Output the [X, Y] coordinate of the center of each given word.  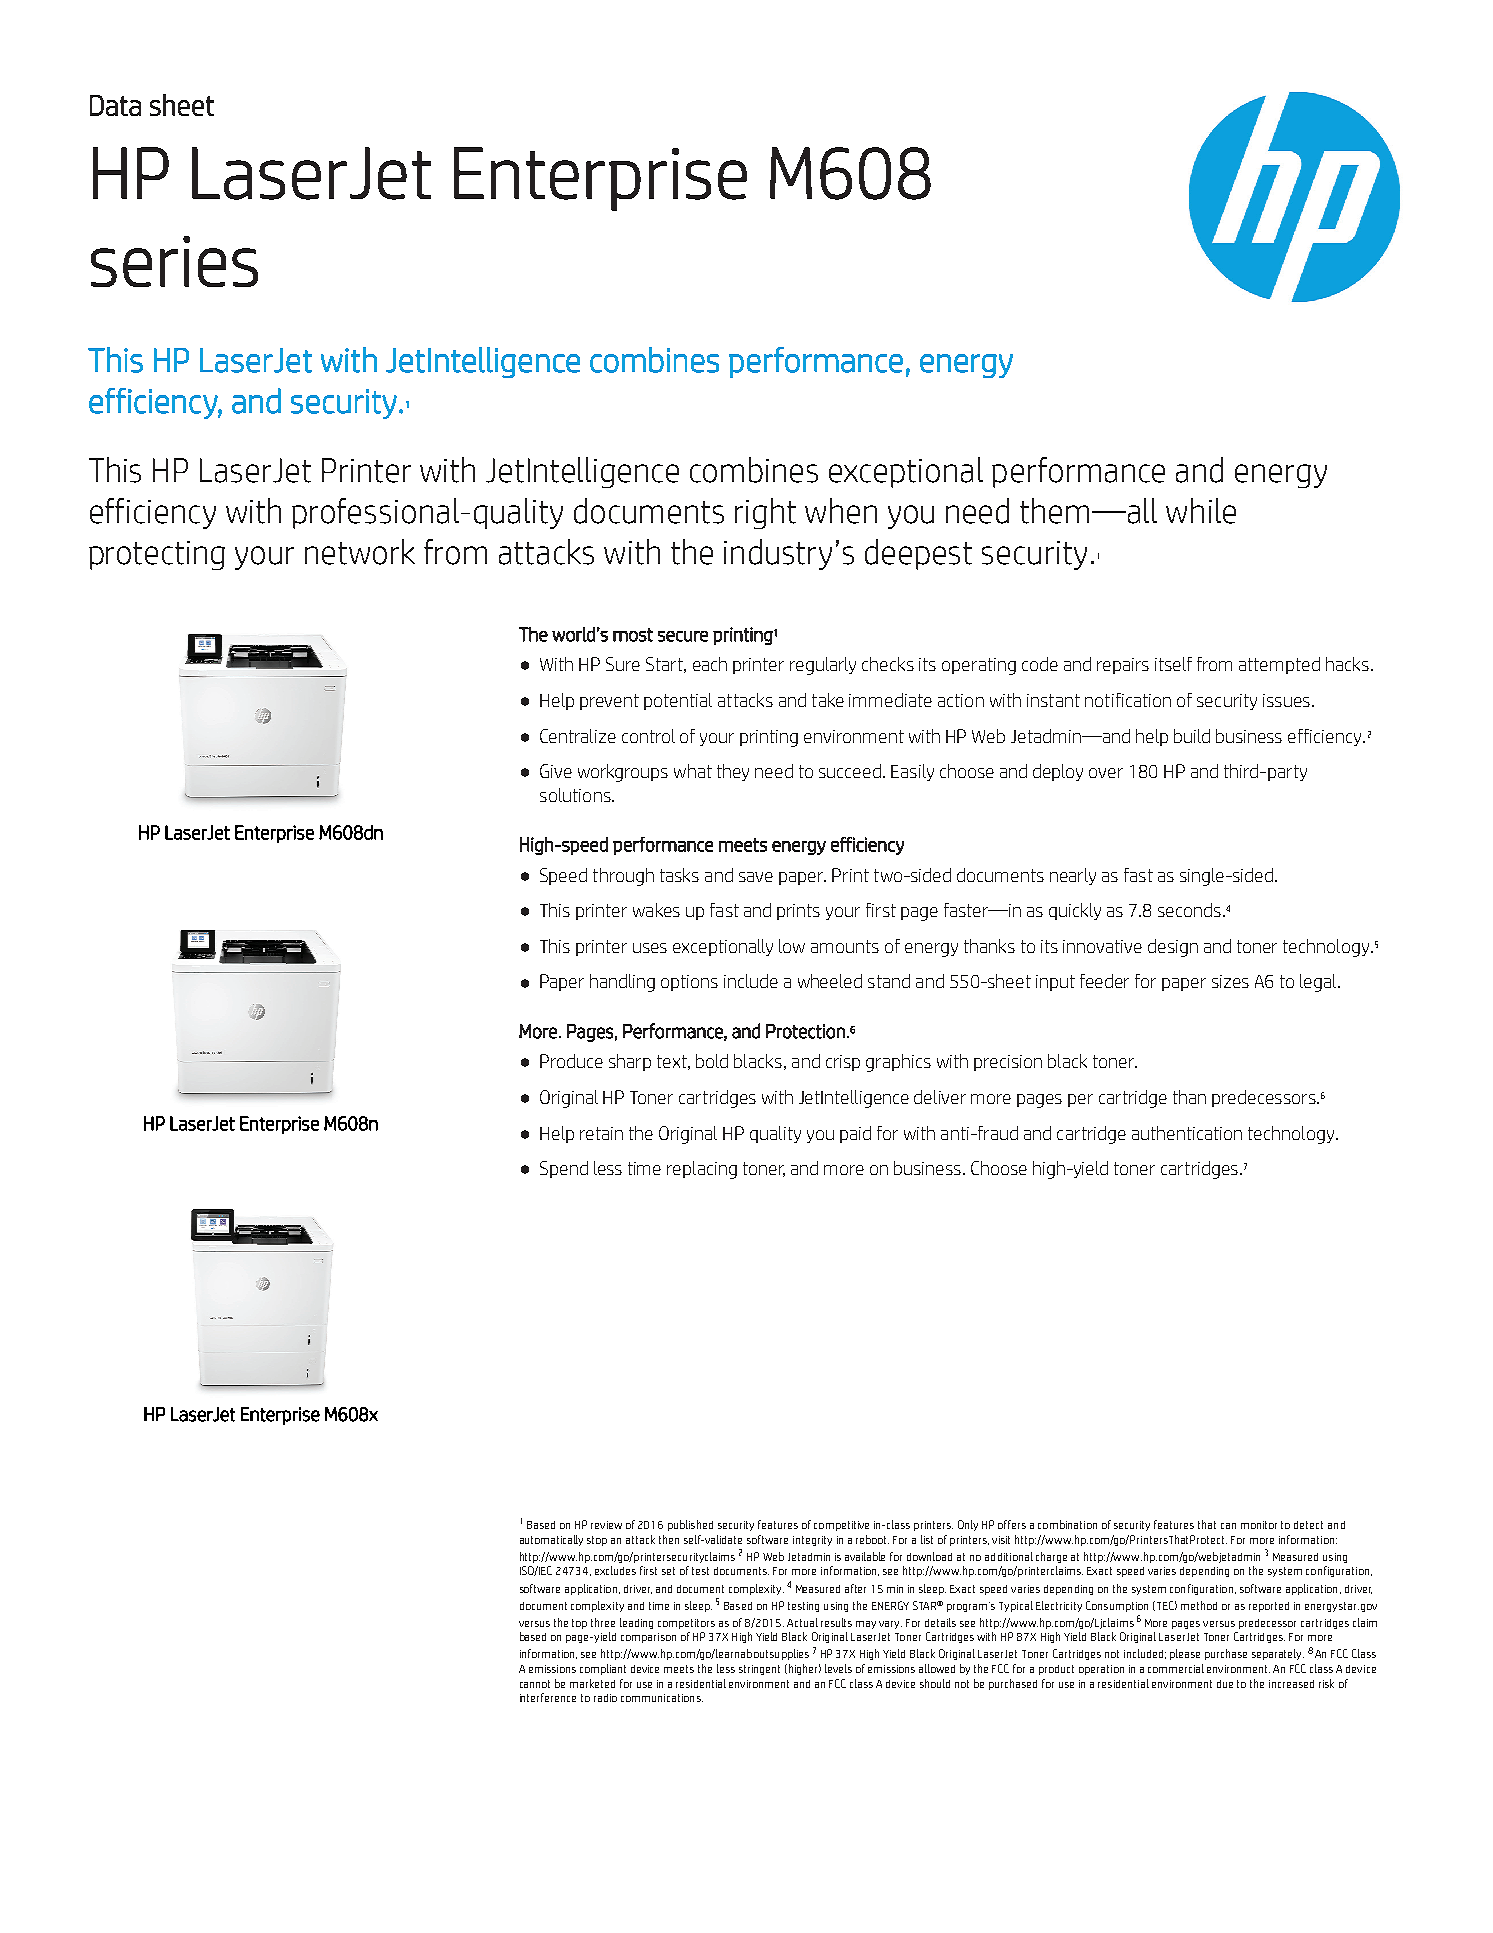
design [1173, 948]
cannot [535, 1684]
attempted [1279, 665]
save [756, 877]
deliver [940, 1097]
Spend [564, 1169]
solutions [576, 795]
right [765, 513]
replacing [702, 1170]
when [841, 511]
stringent [759, 1670]
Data [115, 105]
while [1201, 511]
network [360, 552]
